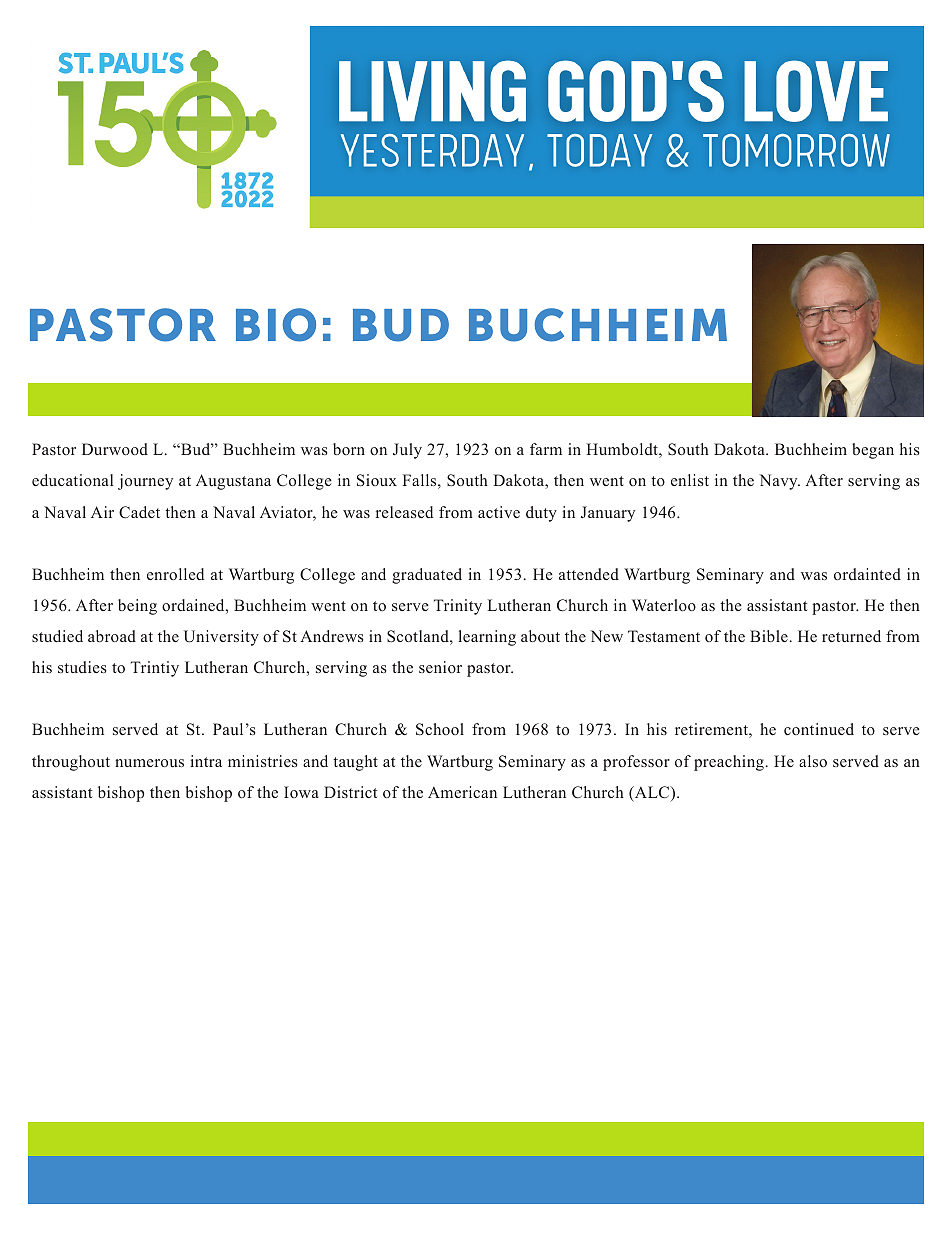 The width and height of the document is (952, 1233). I want to click on farm, so click(546, 449).
